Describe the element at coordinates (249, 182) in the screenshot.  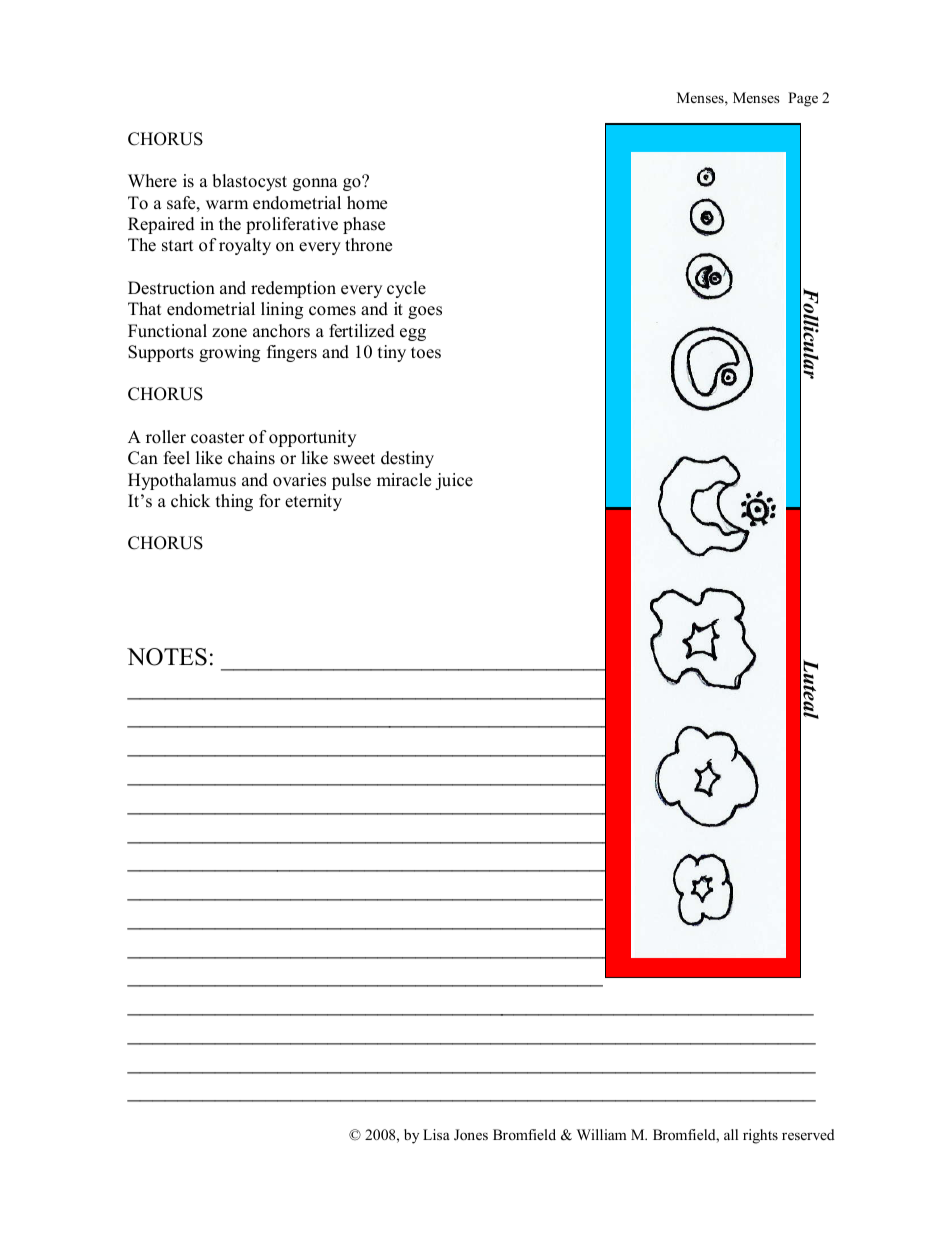
I see `blastocyst` at that location.
